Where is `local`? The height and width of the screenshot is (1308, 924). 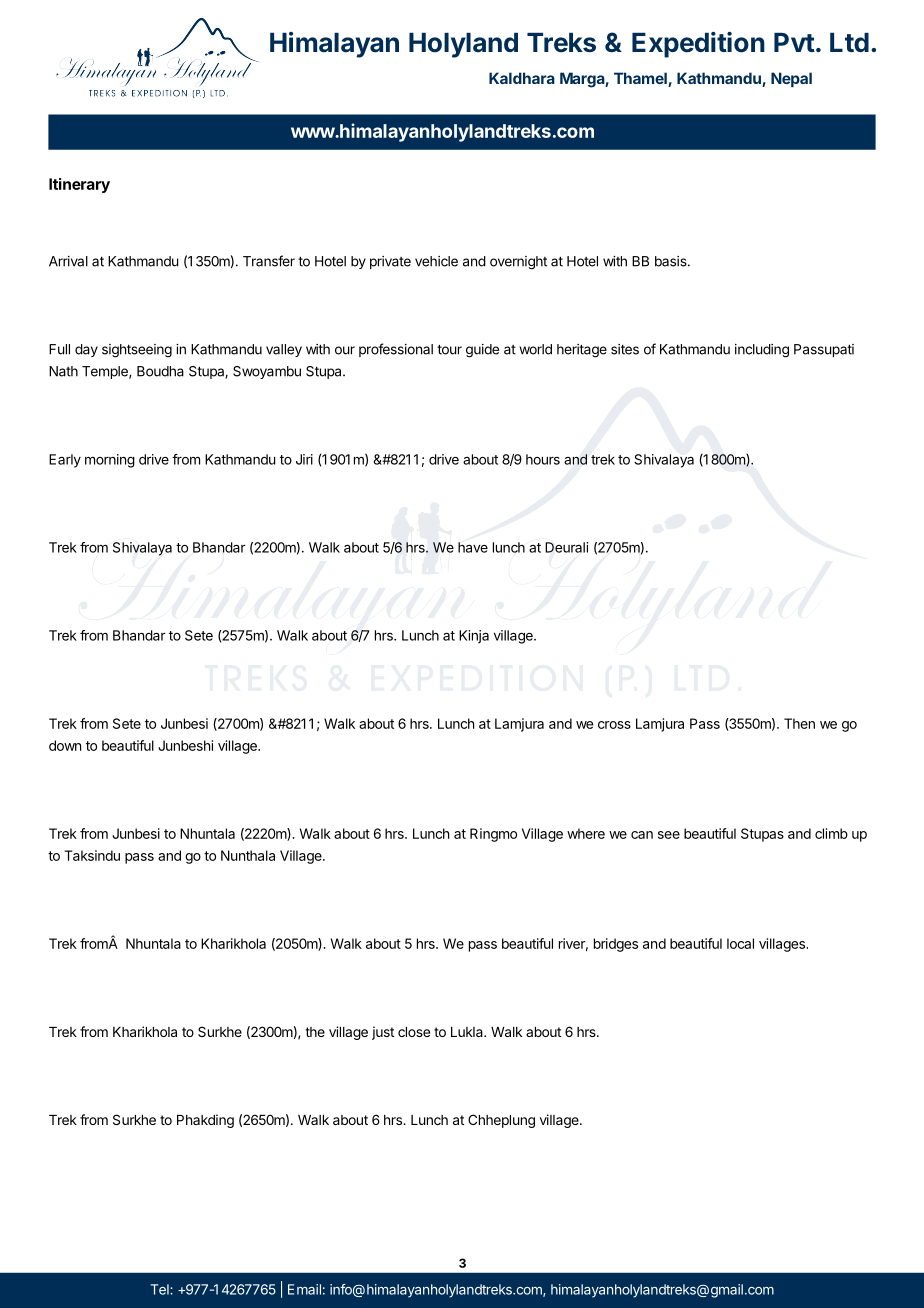 local is located at coordinates (740, 943).
